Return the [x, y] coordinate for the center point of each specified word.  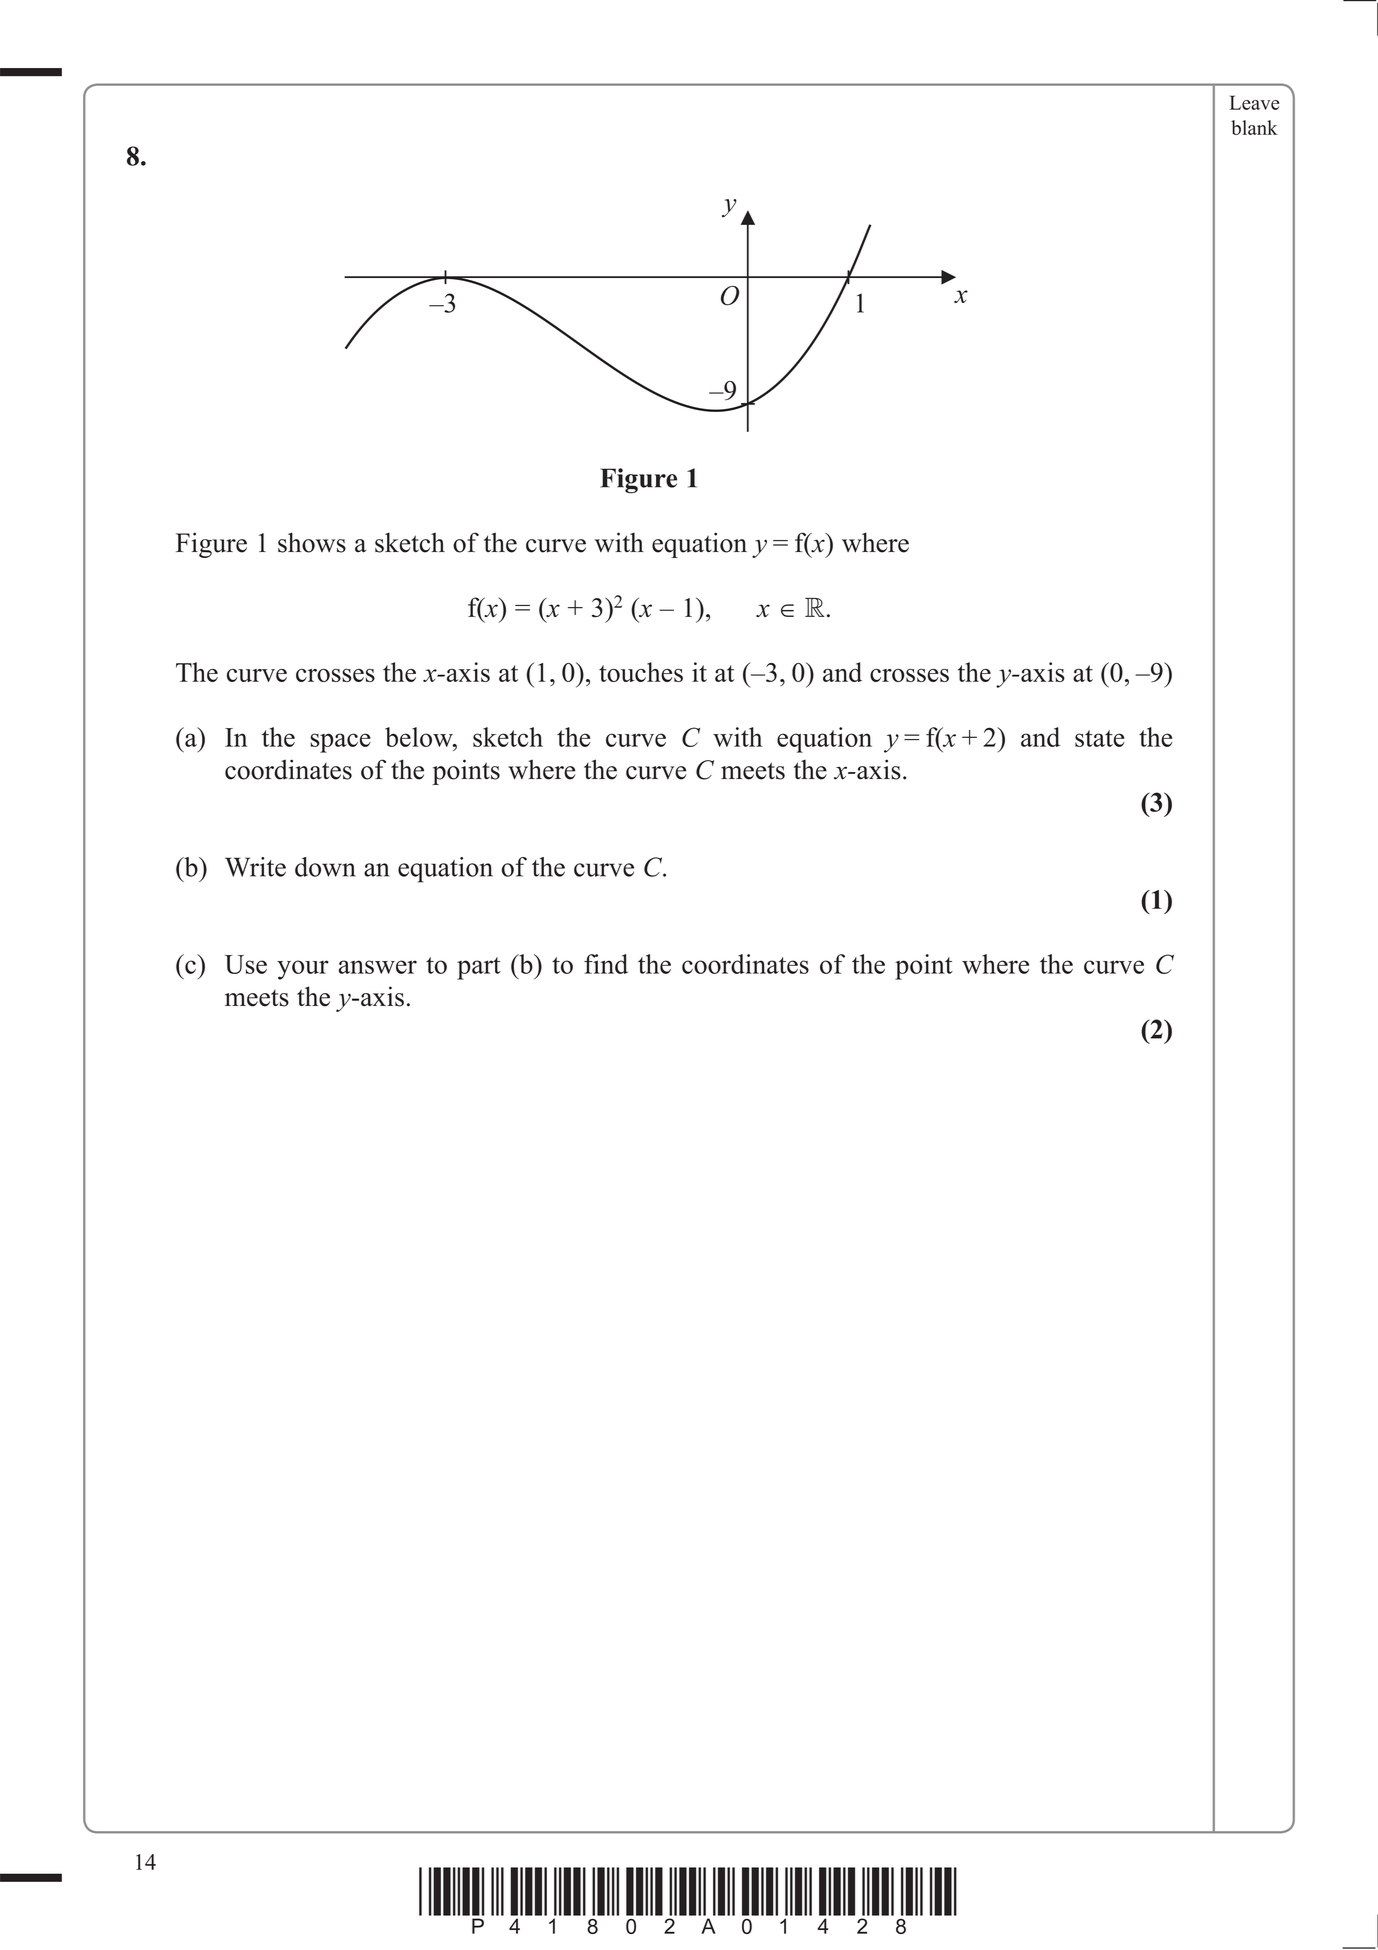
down [325, 867]
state [1100, 738]
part [479, 968]
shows [312, 542]
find [606, 964]
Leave [1254, 102]
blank [1254, 127]
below [420, 737]
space [340, 743]
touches [641, 672]
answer [377, 967]
